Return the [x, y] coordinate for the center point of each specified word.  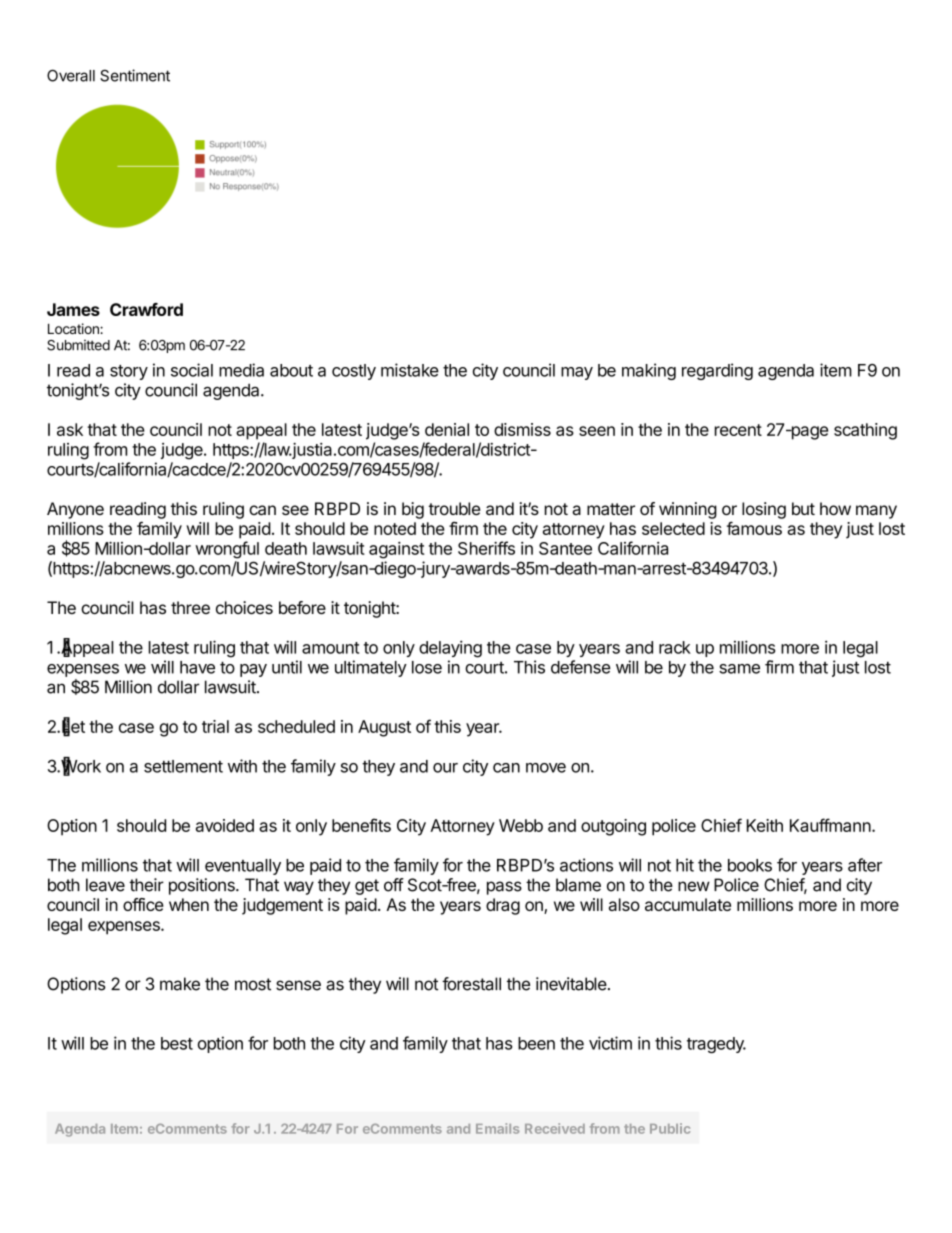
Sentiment [135, 75]
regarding [717, 371]
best [177, 1043]
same [739, 669]
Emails [497, 1128]
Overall [71, 75]
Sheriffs [486, 548]
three [190, 607]
